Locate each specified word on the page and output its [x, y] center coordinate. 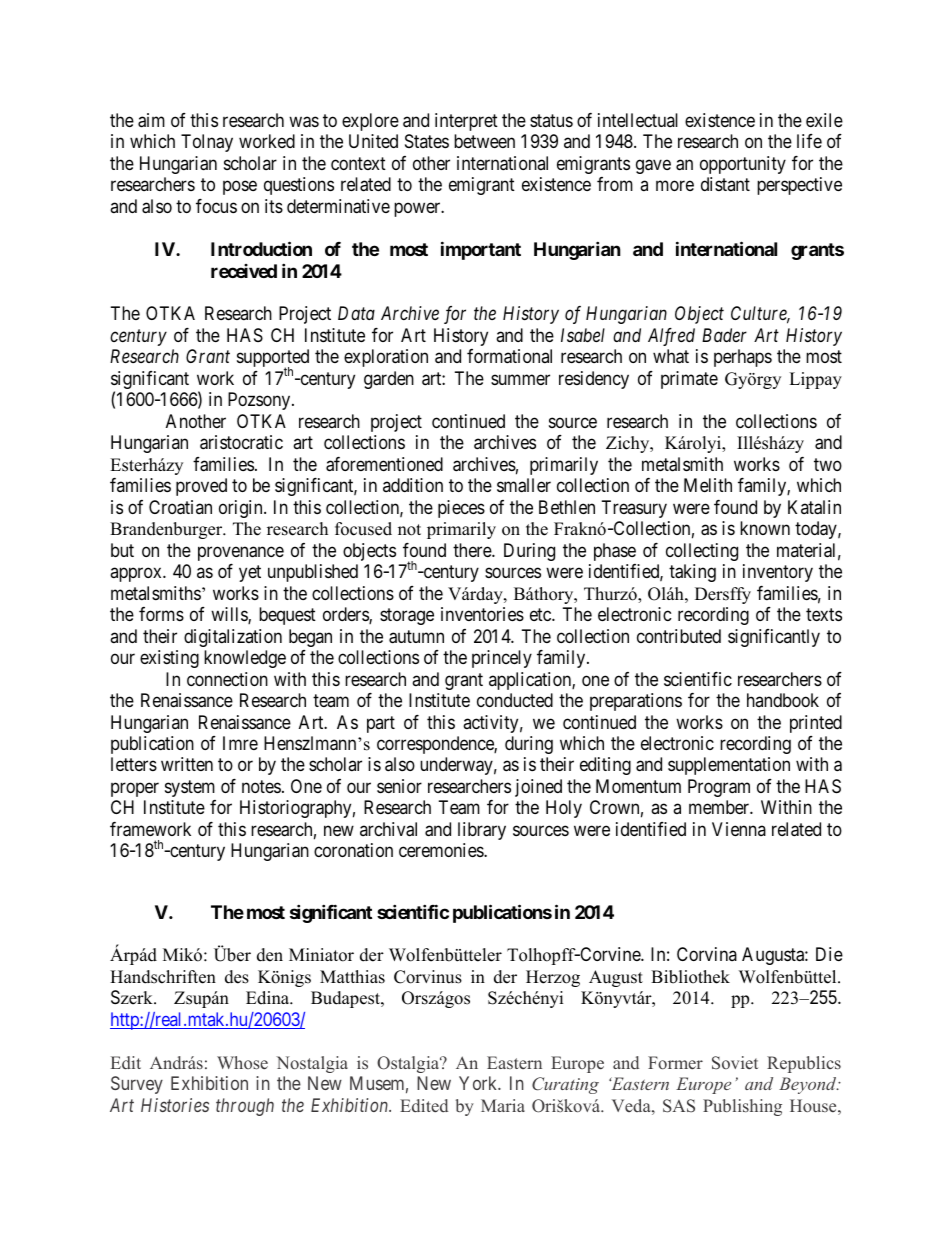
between [484, 141]
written [187, 764]
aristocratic [241, 442]
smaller [524, 485]
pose [240, 188]
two [828, 464]
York [479, 1083]
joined [538, 788]
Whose [242, 1063]
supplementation [729, 766]
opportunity [743, 165]
